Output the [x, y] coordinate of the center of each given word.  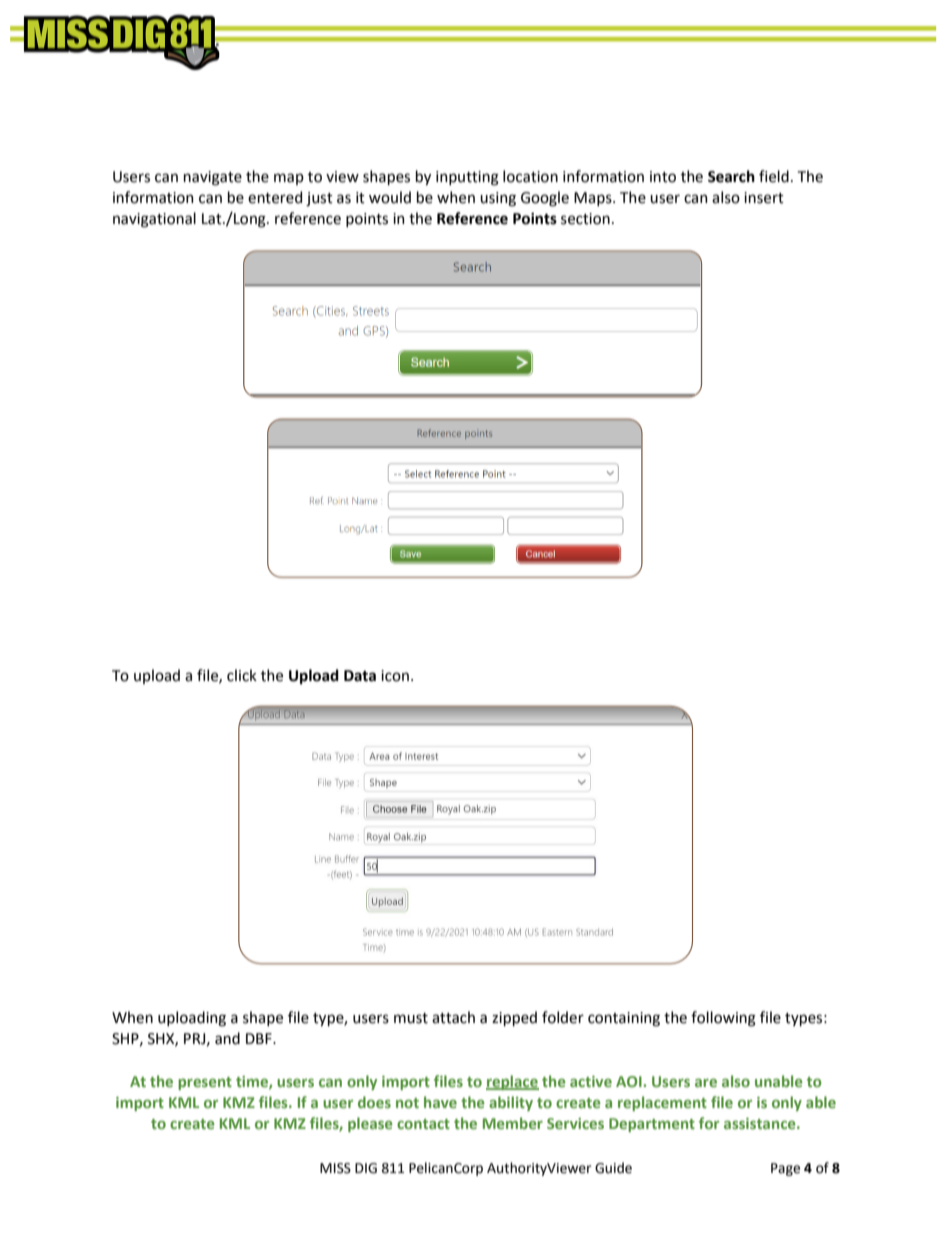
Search [731, 176]
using [498, 199]
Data [360, 676]
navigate [213, 178]
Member [513, 1123]
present [205, 1083]
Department [652, 1125]
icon [395, 676]
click [242, 675]
